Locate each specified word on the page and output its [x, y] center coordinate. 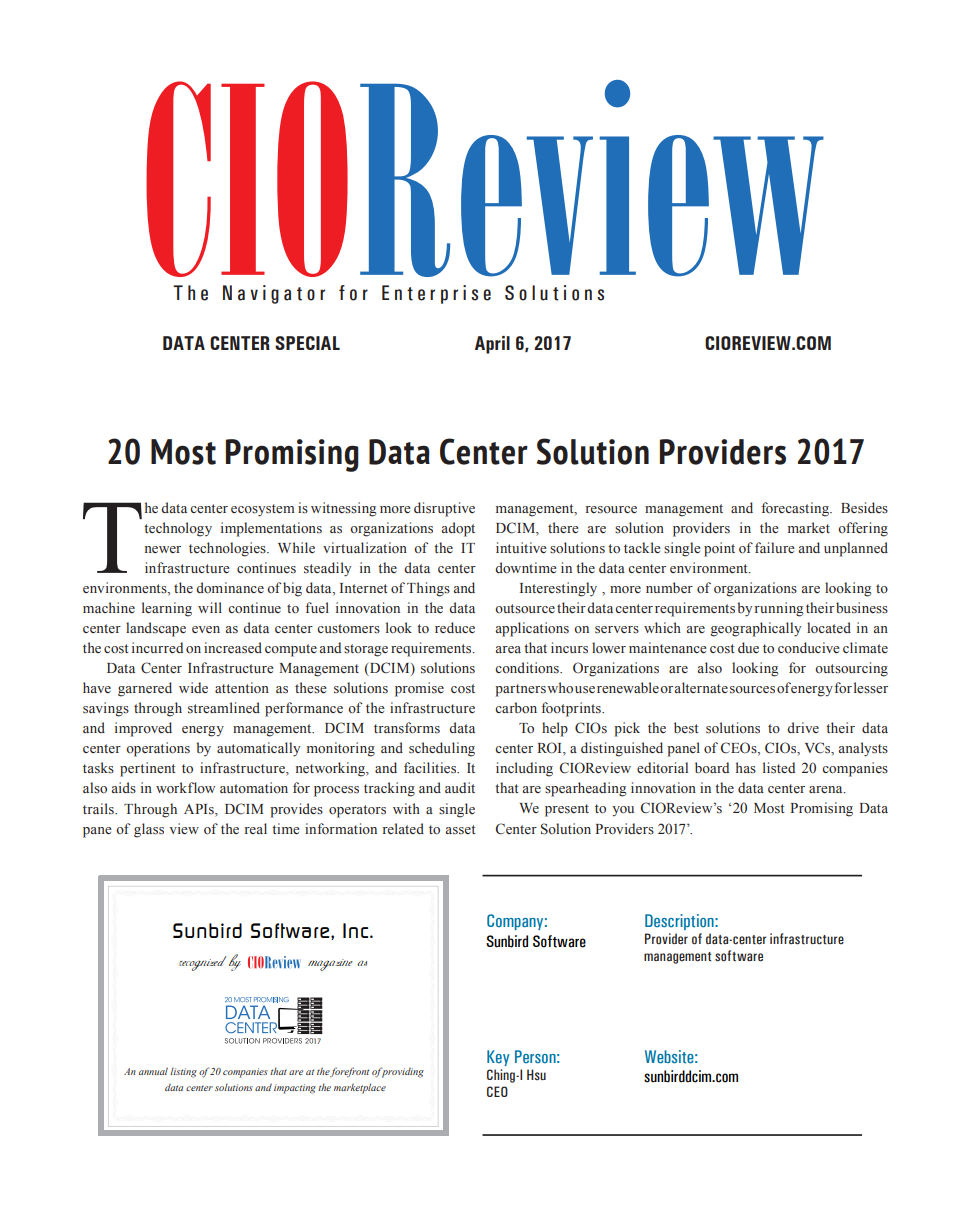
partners [520, 690]
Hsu [536, 1074]
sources [752, 690]
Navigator [274, 294]
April [492, 345]
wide [193, 687]
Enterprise [436, 294]
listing [183, 1072]
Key [498, 1058]
